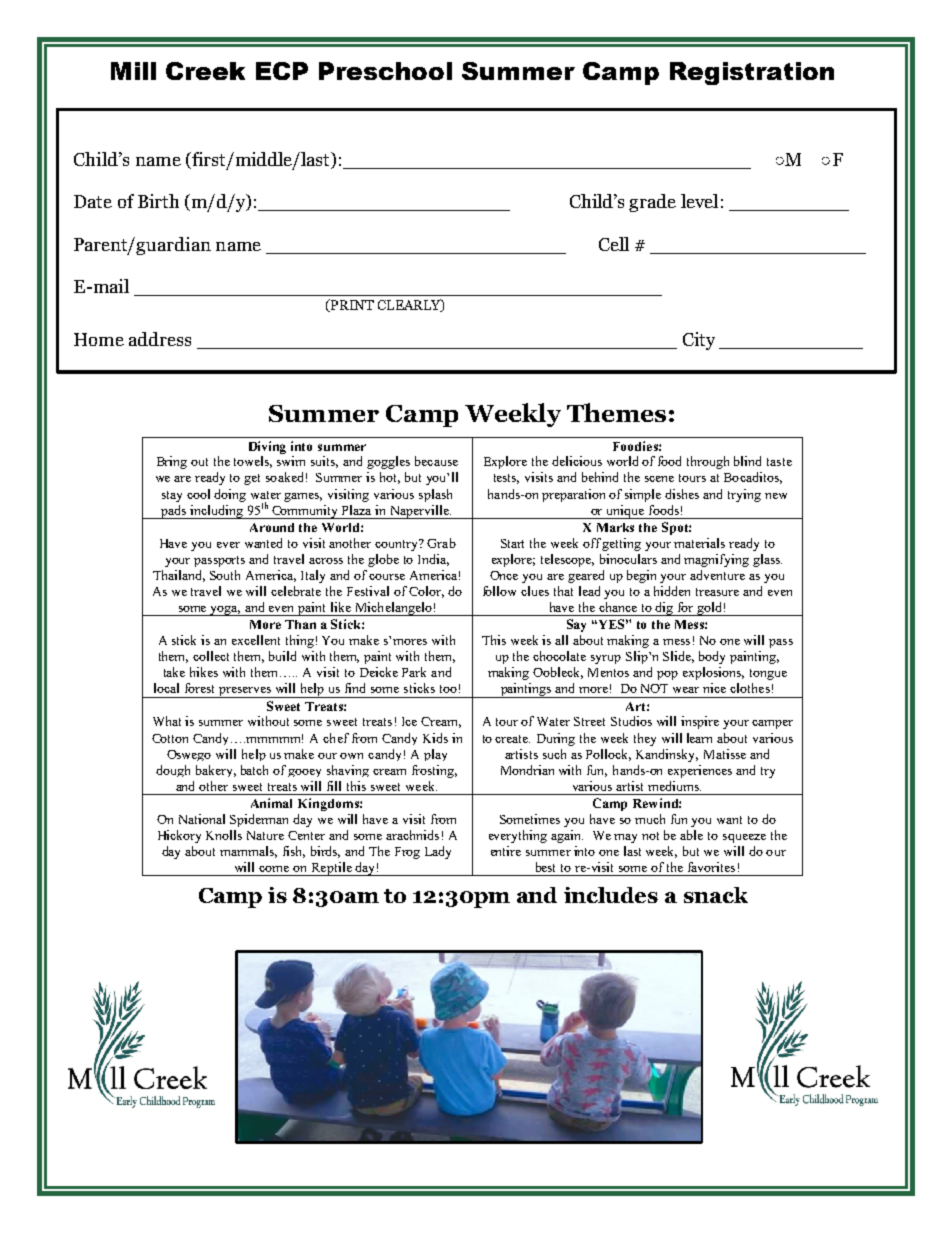  What do you see at coordinates (711, 867) in the screenshot?
I see `favorites` at bounding box center [711, 867].
